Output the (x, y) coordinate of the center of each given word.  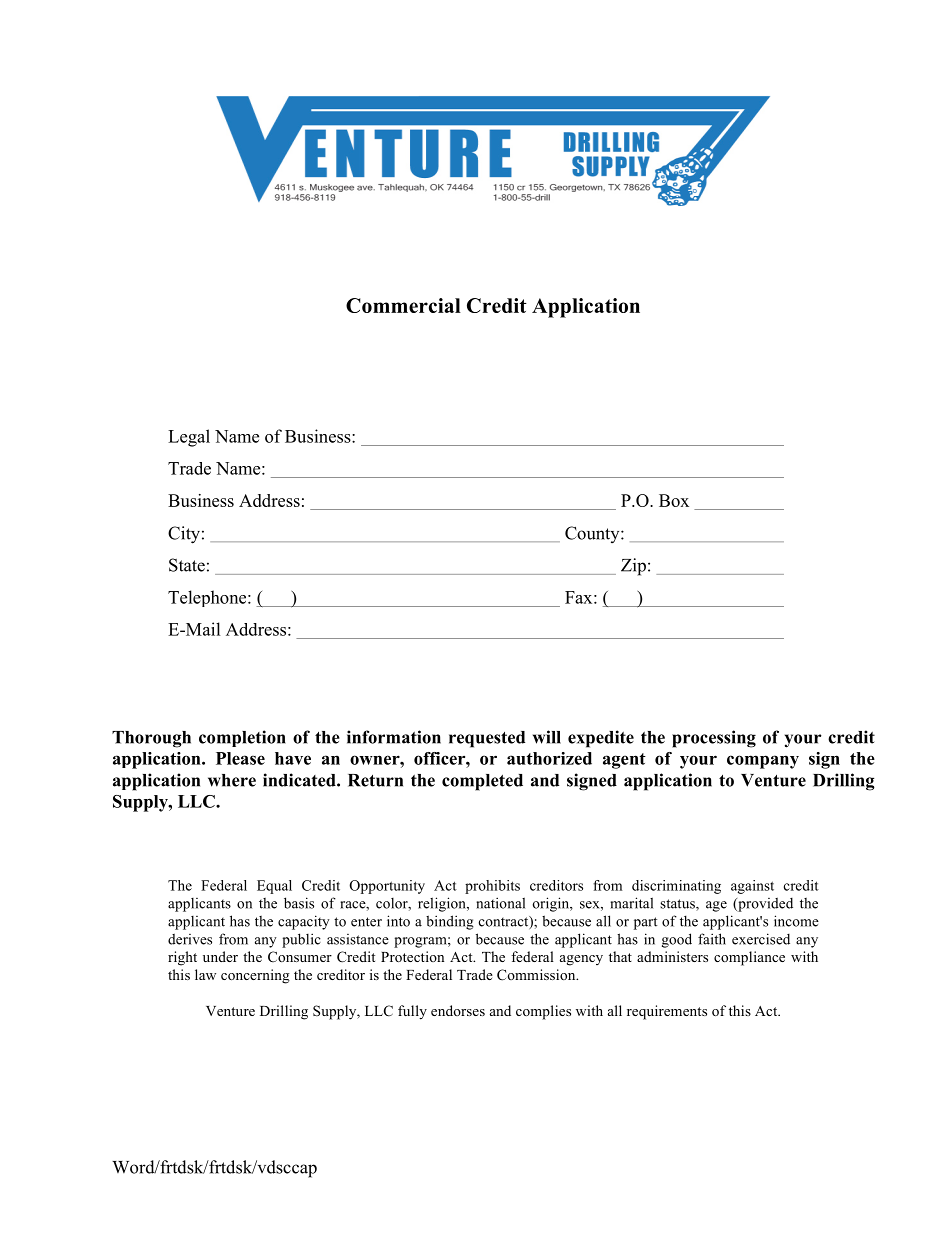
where (232, 780)
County (593, 534)
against (752, 887)
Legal (189, 438)
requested (487, 739)
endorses (458, 1010)
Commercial (403, 305)
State (187, 565)
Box (674, 500)
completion (242, 738)
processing (714, 739)
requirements (667, 1012)
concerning (255, 976)
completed (482, 782)
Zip (633, 567)
